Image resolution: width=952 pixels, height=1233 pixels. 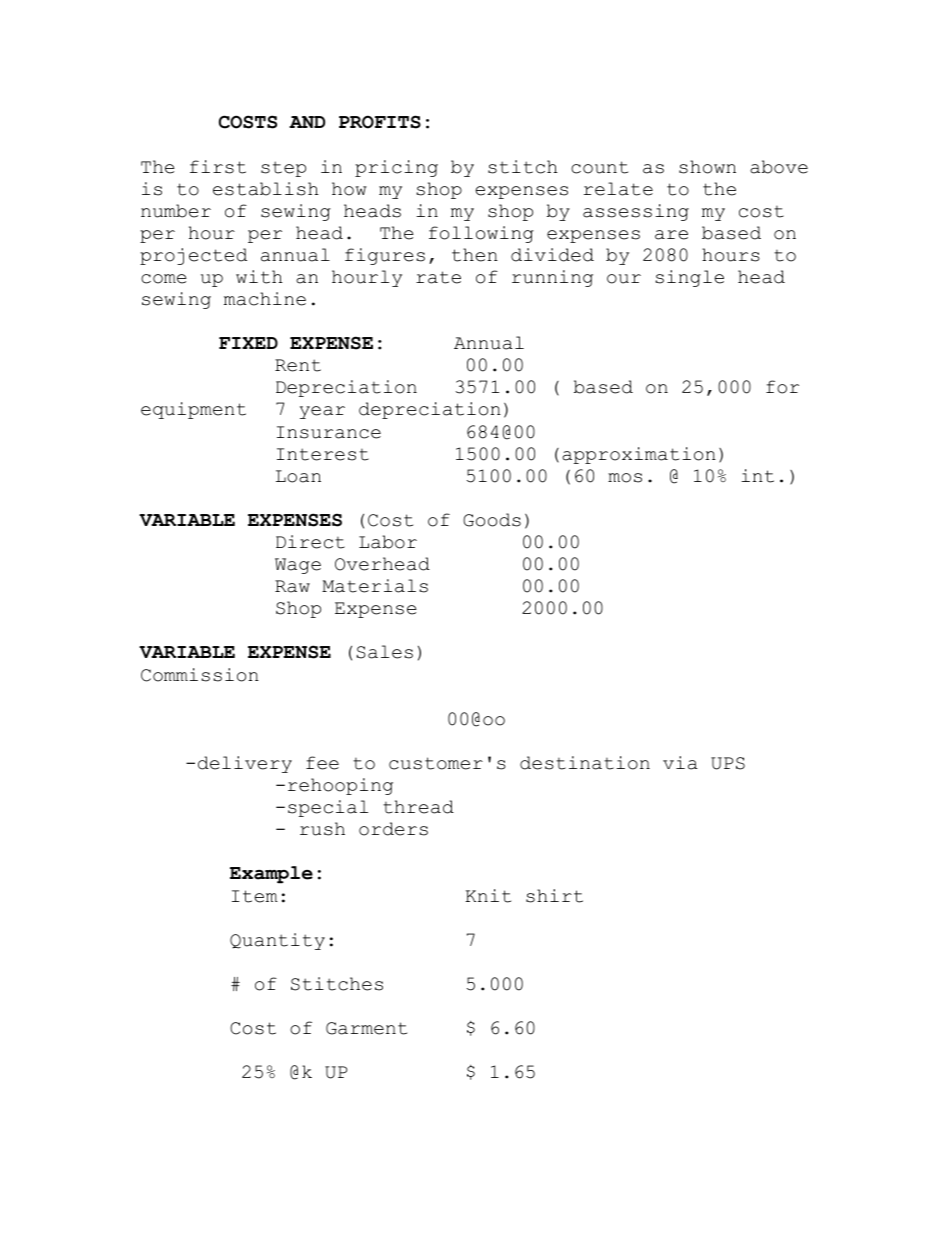 I want to click on first, so click(x=218, y=167).
